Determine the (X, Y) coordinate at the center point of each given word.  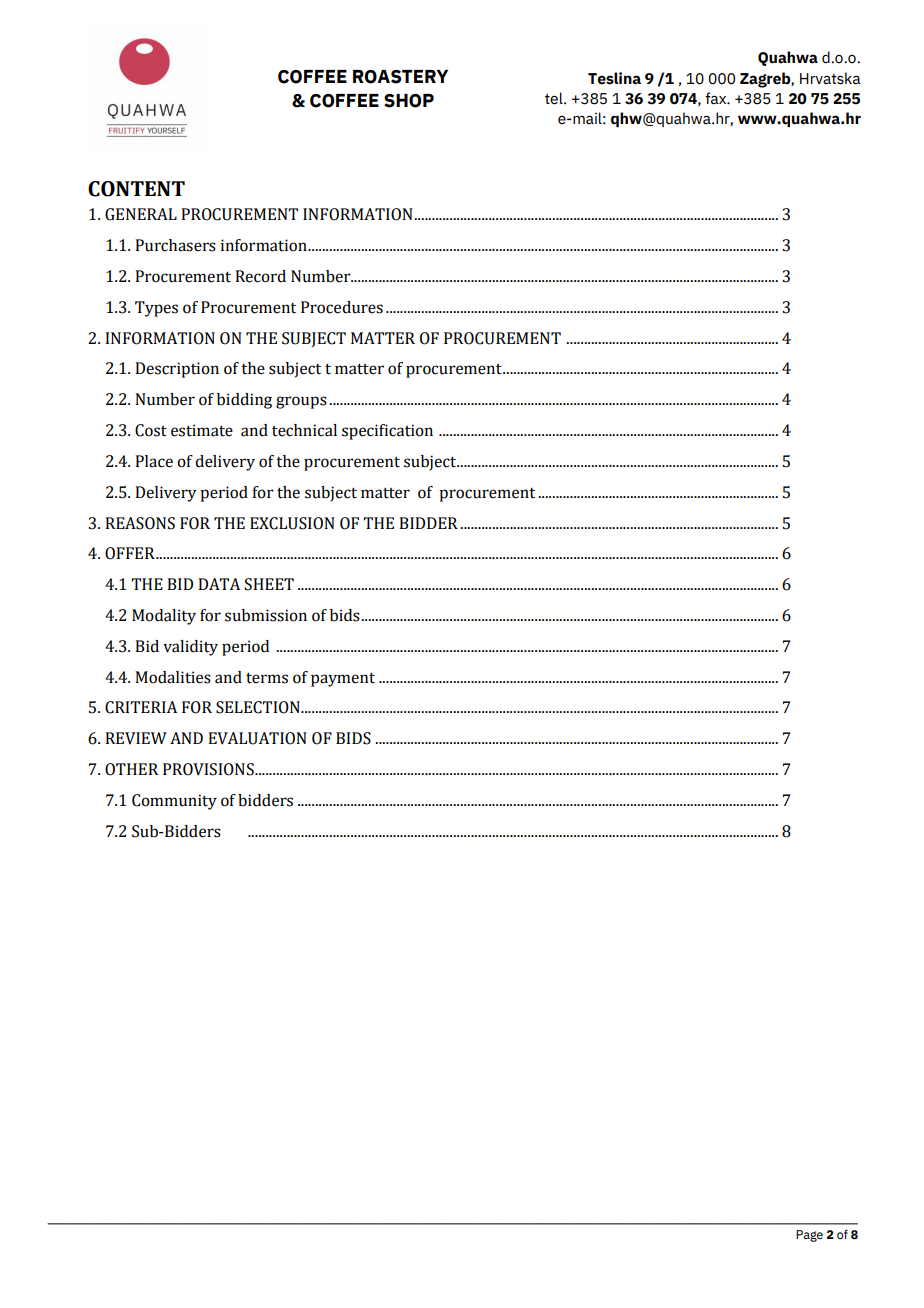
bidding (244, 401)
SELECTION (259, 707)
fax (717, 98)
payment (343, 680)
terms (267, 678)
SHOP (409, 101)
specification (387, 432)
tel (555, 98)
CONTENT (136, 189)
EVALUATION (257, 738)
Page (809, 1236)
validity (190, 648)
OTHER (131, 769)
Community (174, 802)
